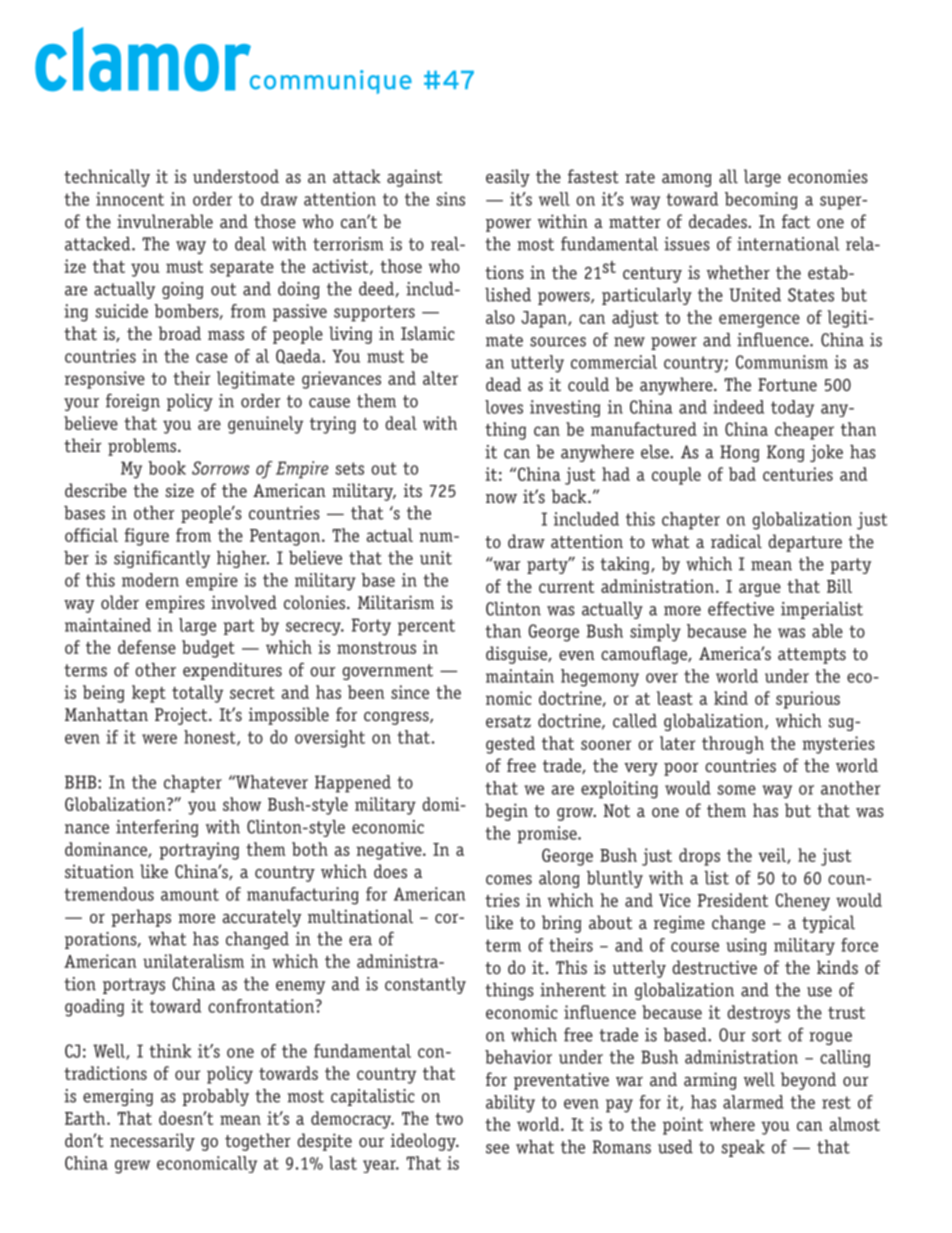 This document has height=1233, width=952. What do you see at coordinates (190, 894) in the document?
I see `amount` at bounding box center [190, 894].
